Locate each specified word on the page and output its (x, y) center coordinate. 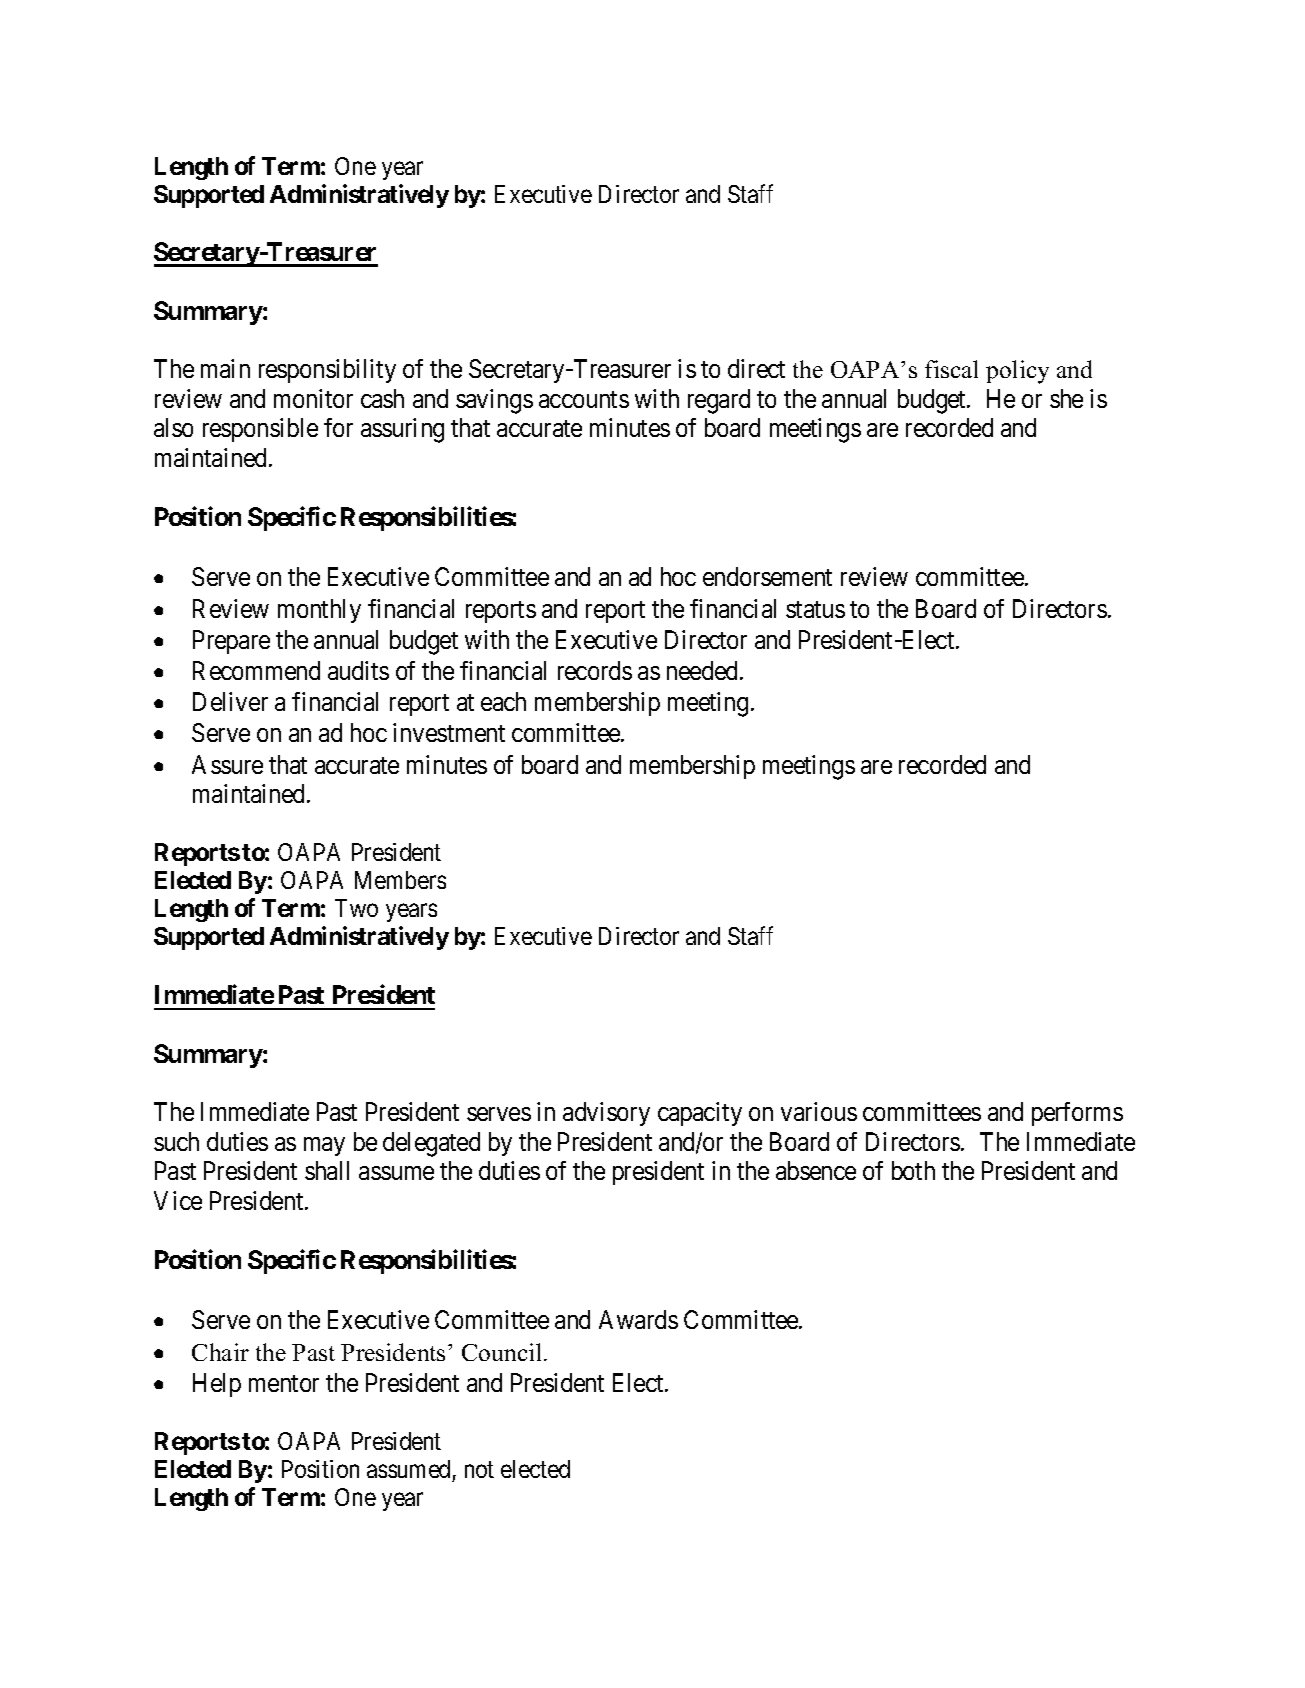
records (595, 670)
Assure (227, 764)
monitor (313, 398)
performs (1077, 1114)
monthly (319, 611)
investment (449, 732)
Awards (638, 1319)
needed (702, 670)
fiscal (951, 369)
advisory (606, 1114)
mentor (284, 1383)
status (815, 609)
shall (327, 1170)
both (913, 1170)
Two (356, 908)
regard (719, 401)
